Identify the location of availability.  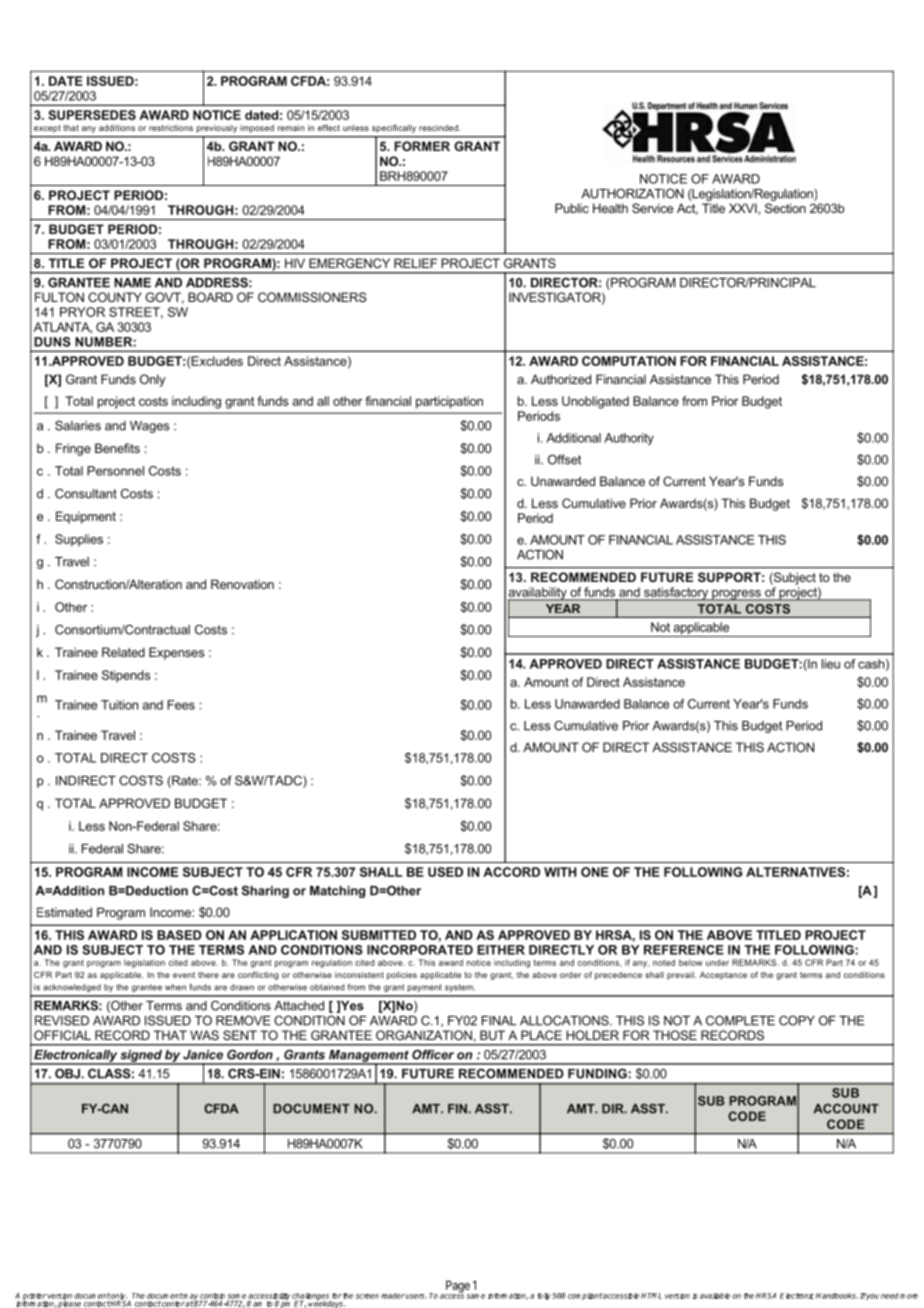
(538, 594).
